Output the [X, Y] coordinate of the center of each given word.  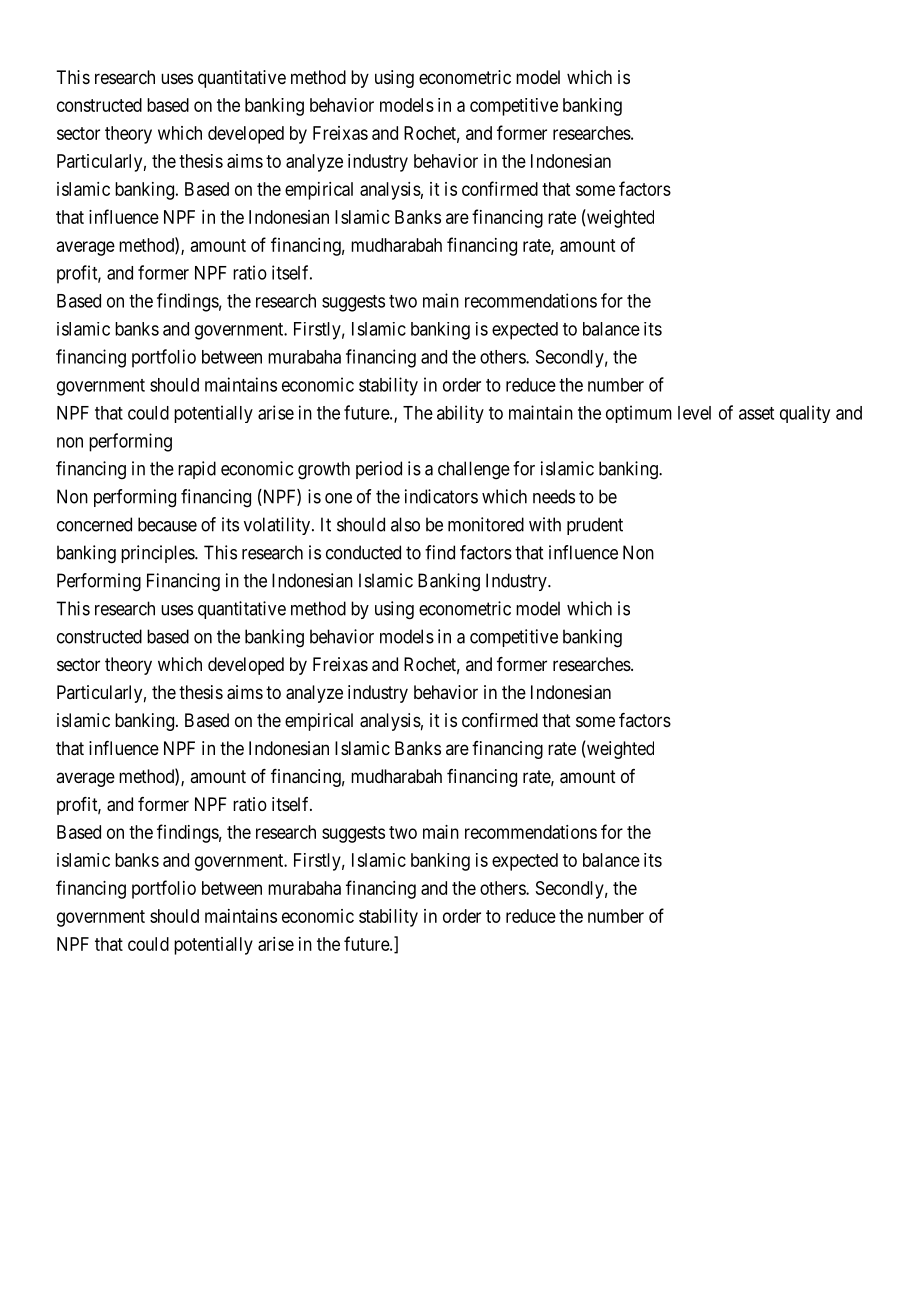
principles [158, 554]
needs [554, 496]
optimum [639, 414]
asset [756, 413]
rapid [197, 470]
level [694, 413]
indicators [441, 496]
